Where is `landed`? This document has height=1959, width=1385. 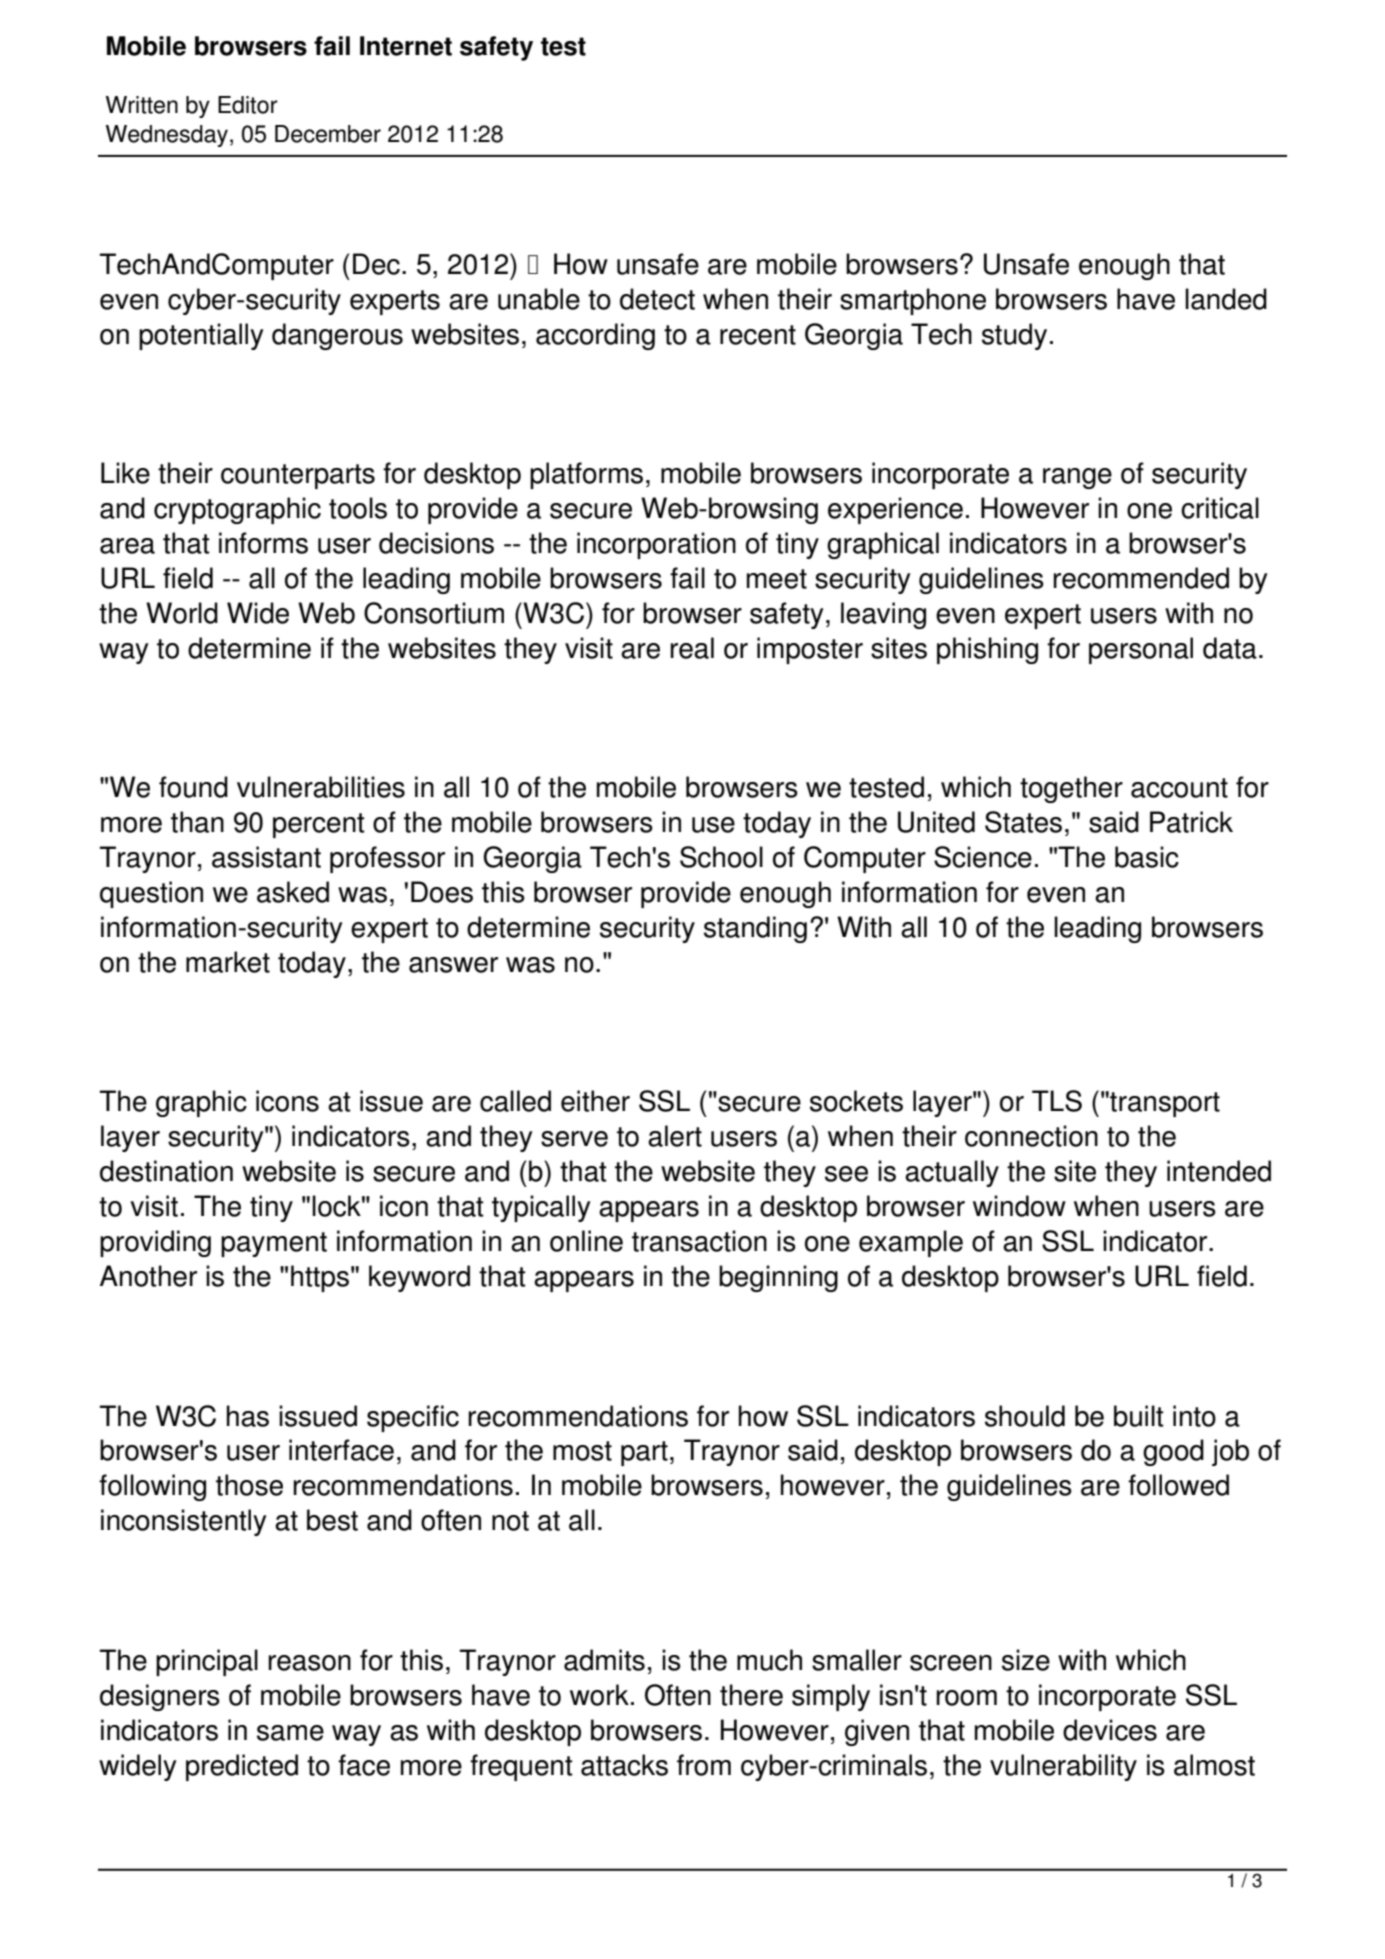
landed is located at coordinates (1226, 299).
